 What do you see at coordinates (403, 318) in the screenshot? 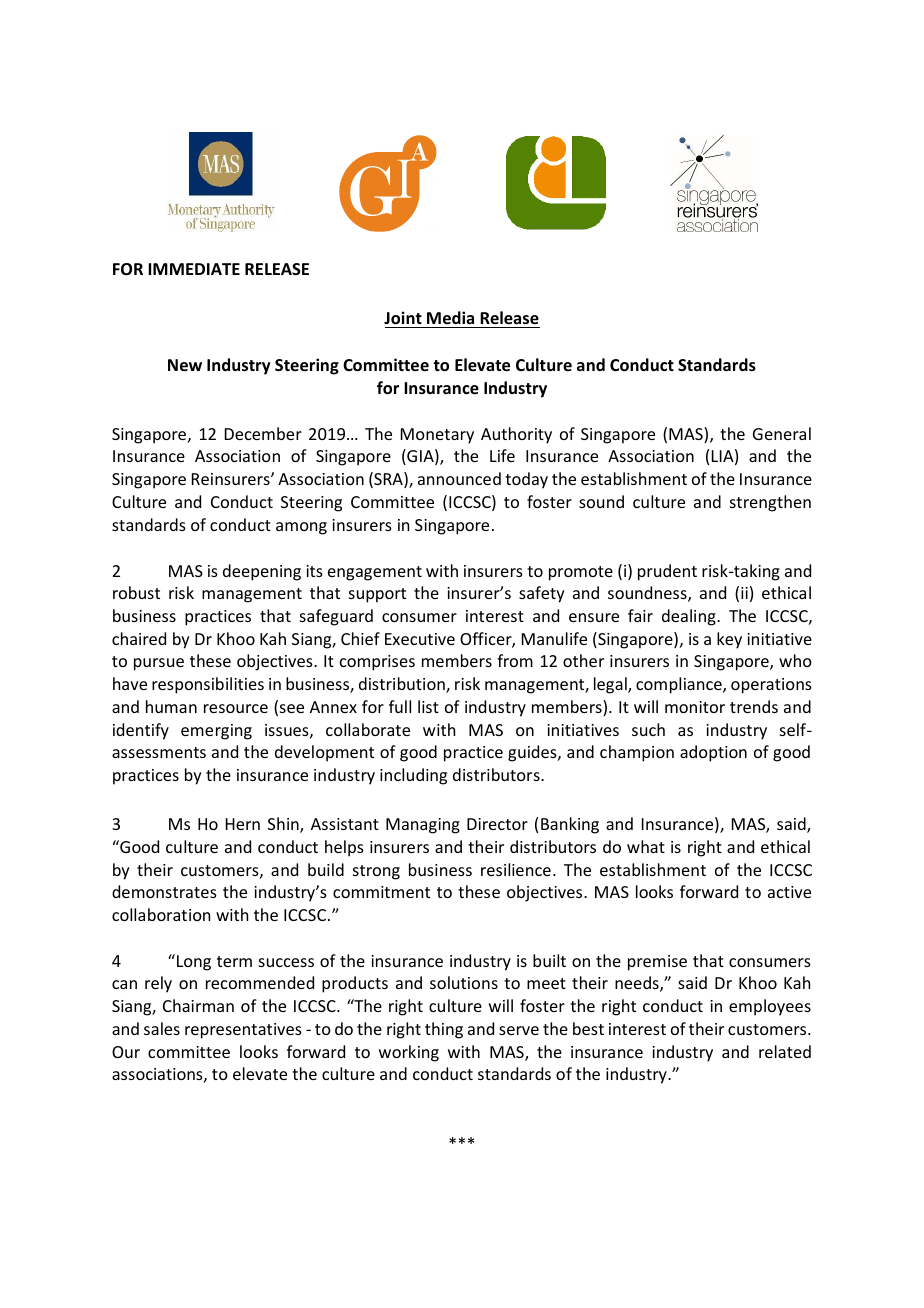
I see `Joint` at bounding box center [403, 318].
